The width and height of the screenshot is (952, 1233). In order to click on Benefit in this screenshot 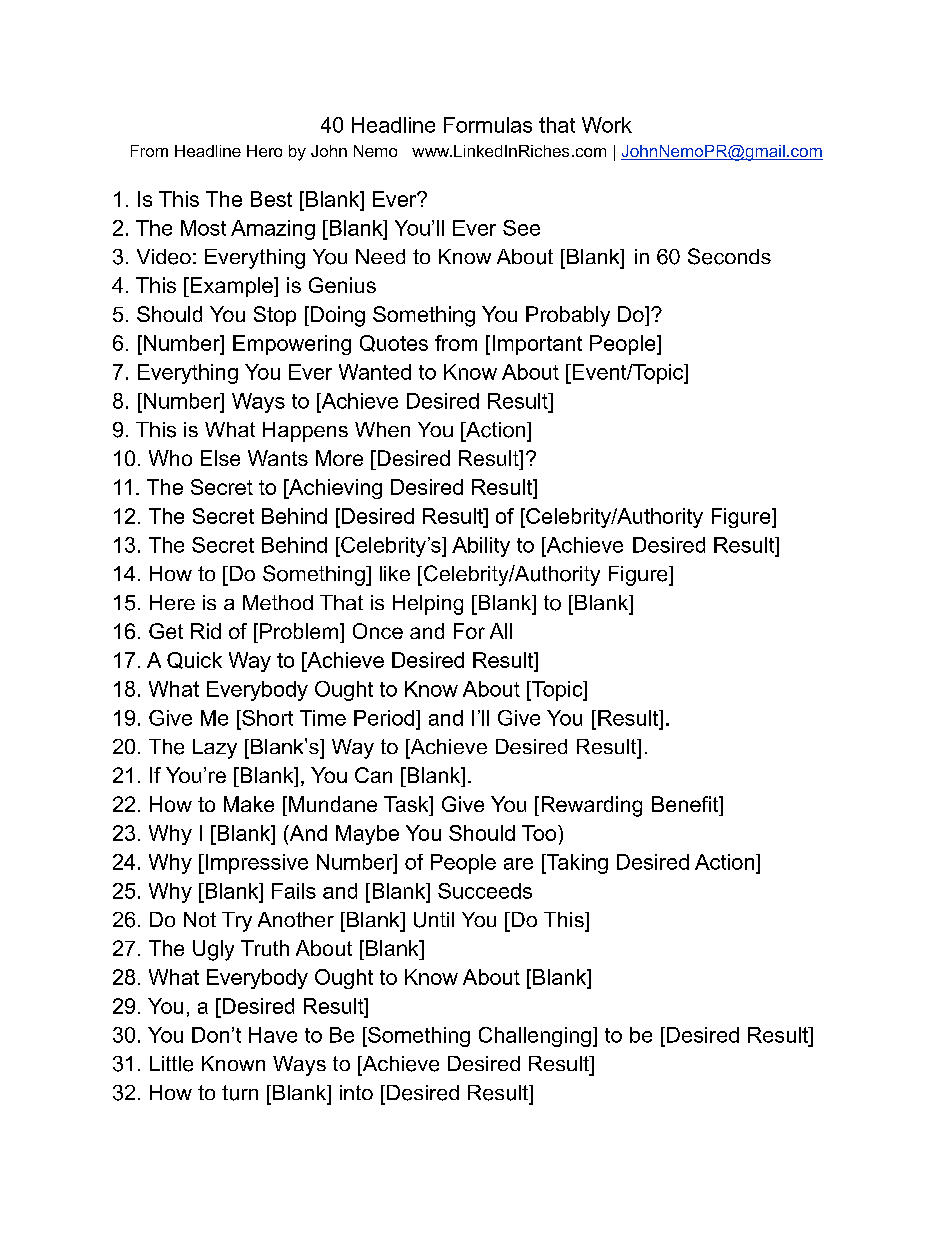, I will do `click(686, 804)`.
